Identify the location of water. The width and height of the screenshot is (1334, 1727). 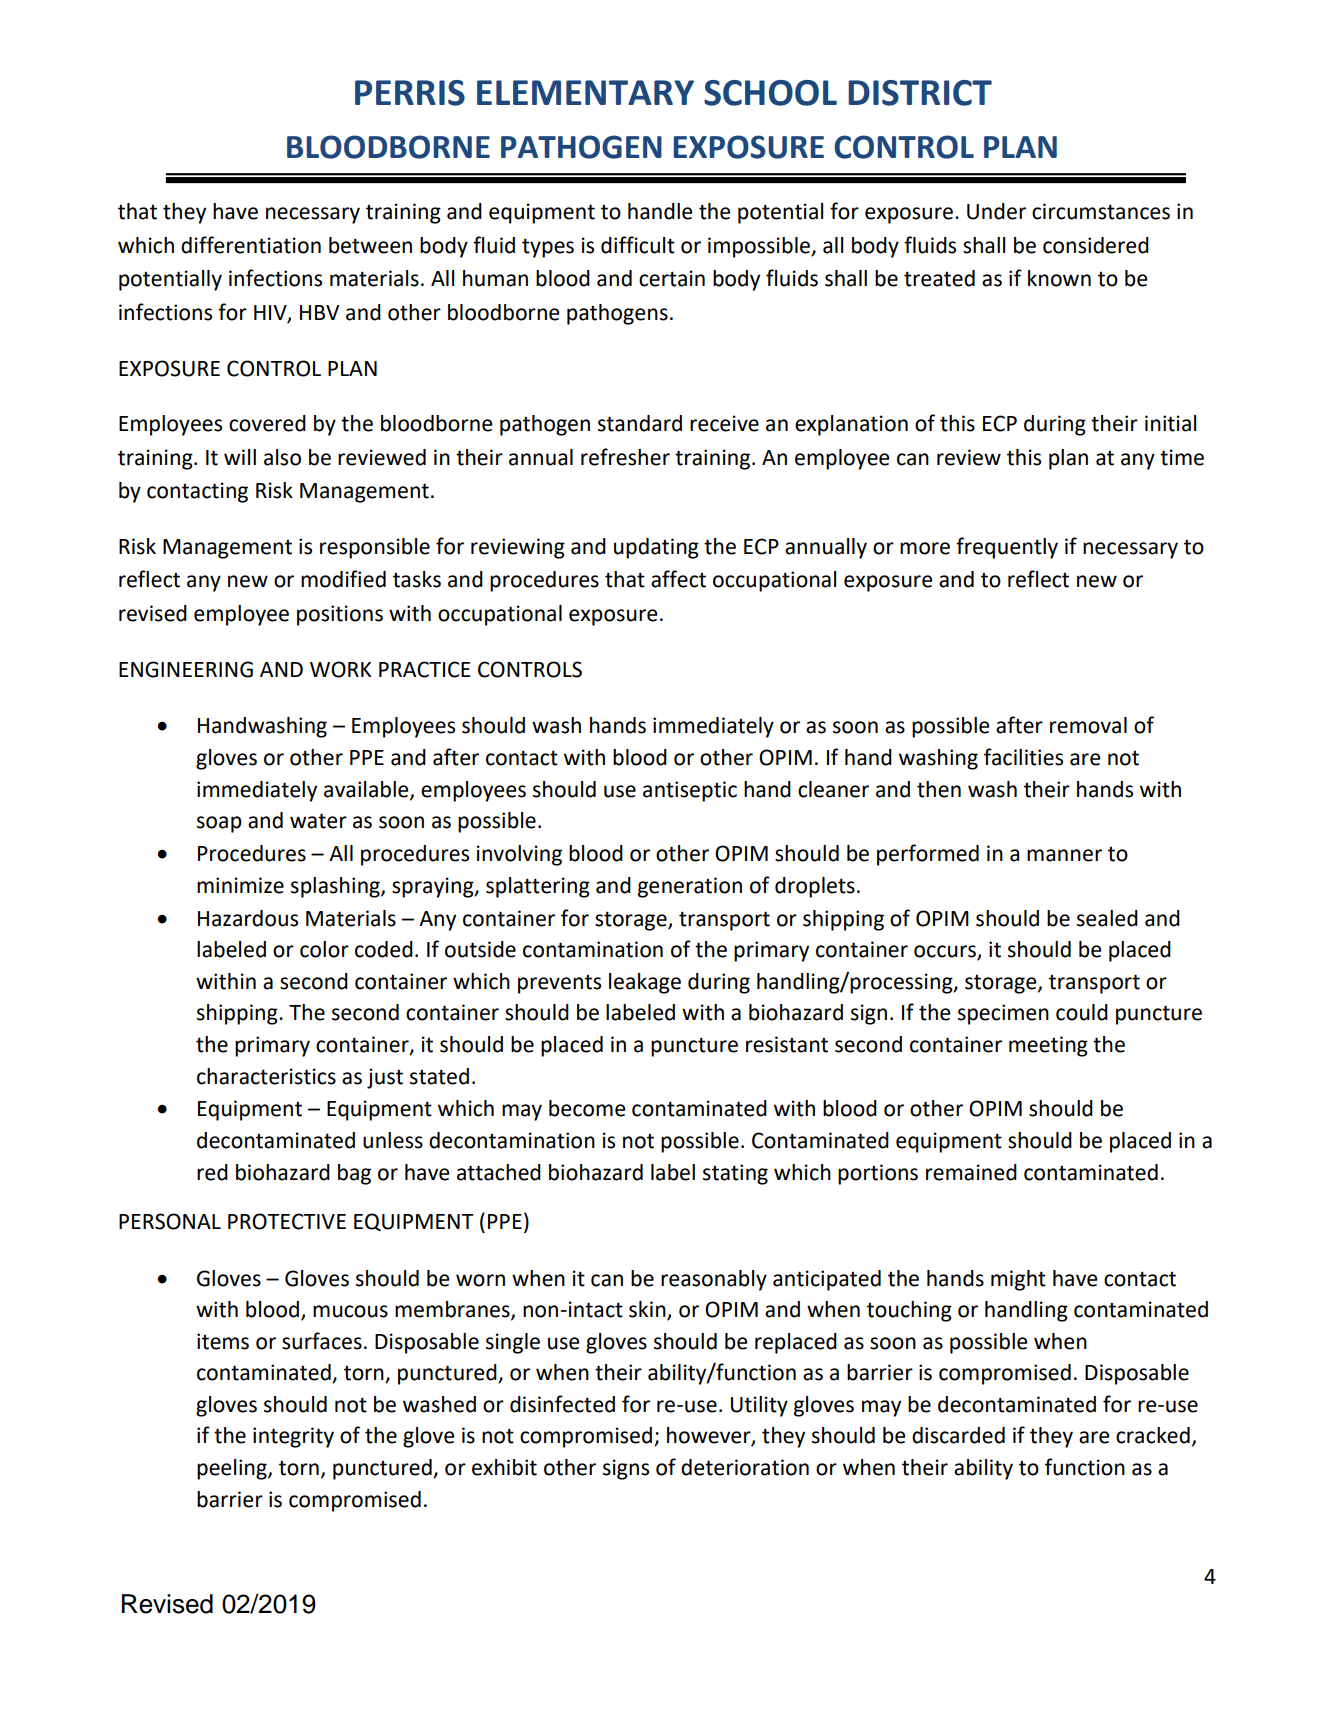
(318, 821).
